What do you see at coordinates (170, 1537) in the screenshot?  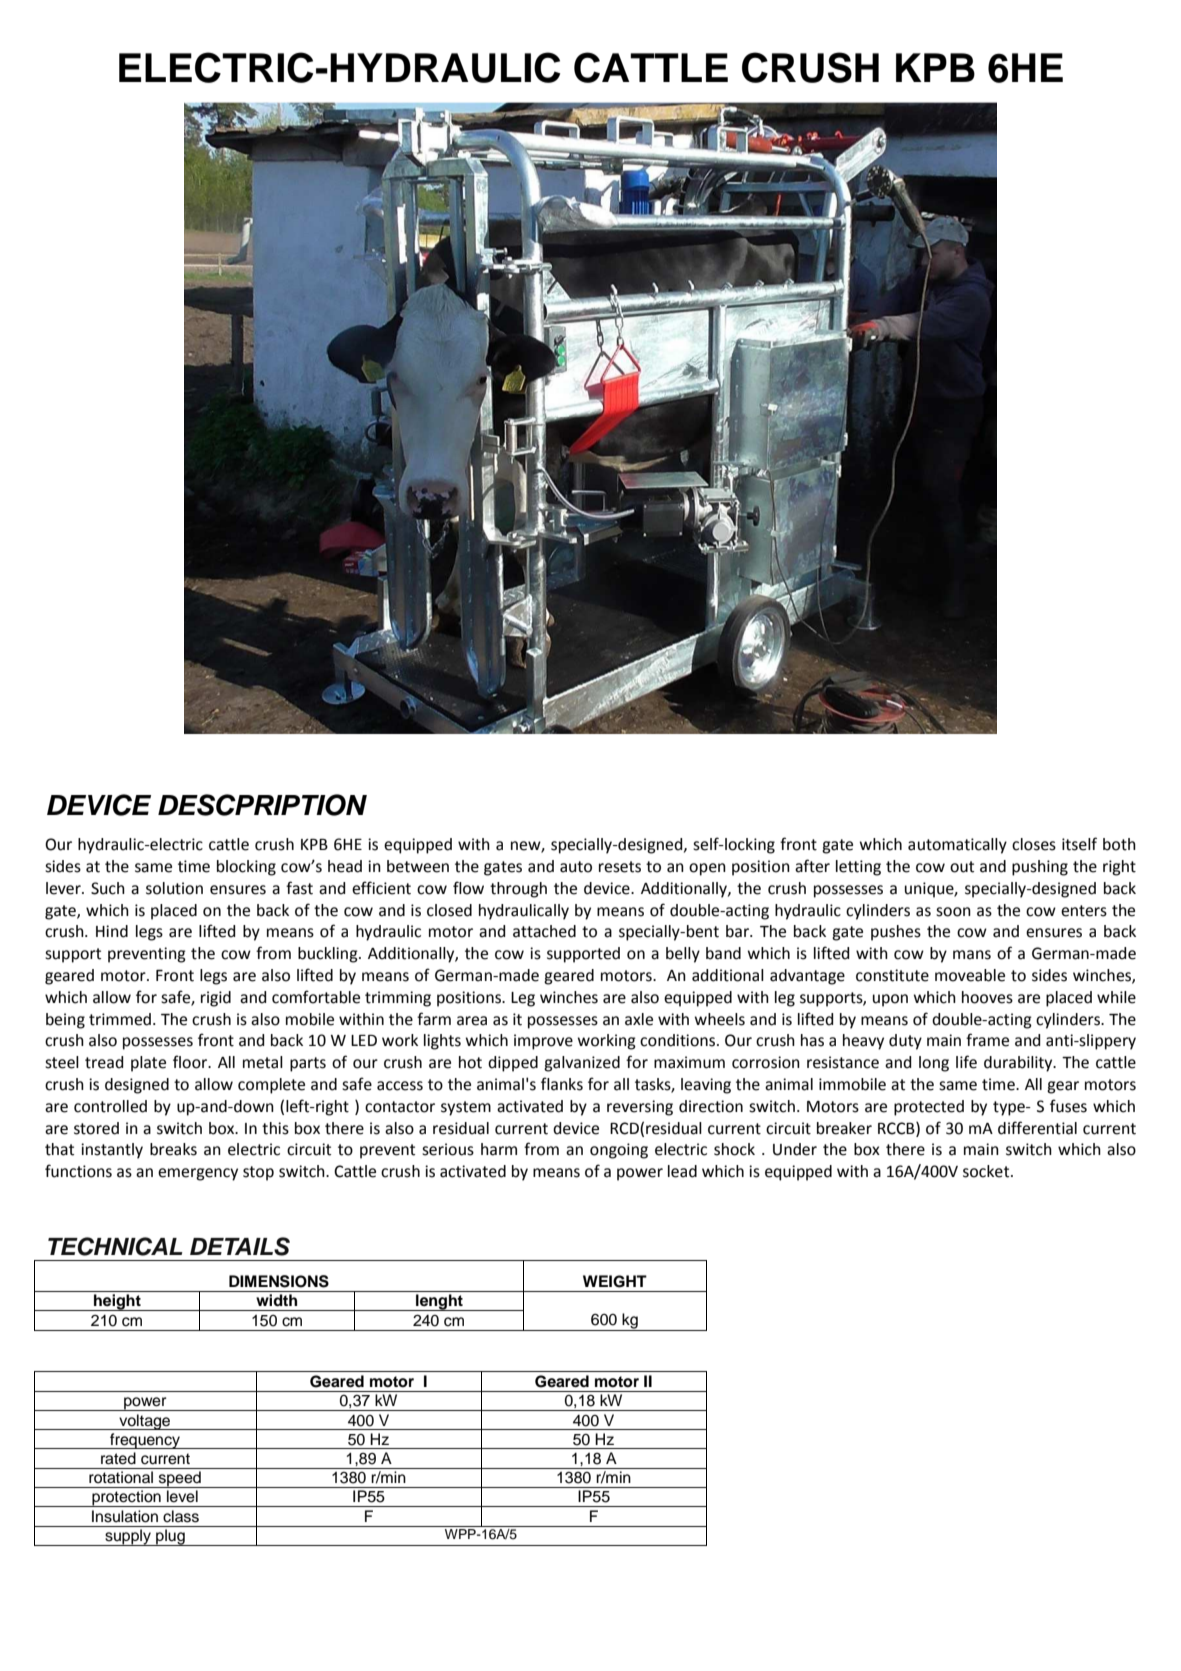 I see `plug` at bounding box center [170, 1537].
